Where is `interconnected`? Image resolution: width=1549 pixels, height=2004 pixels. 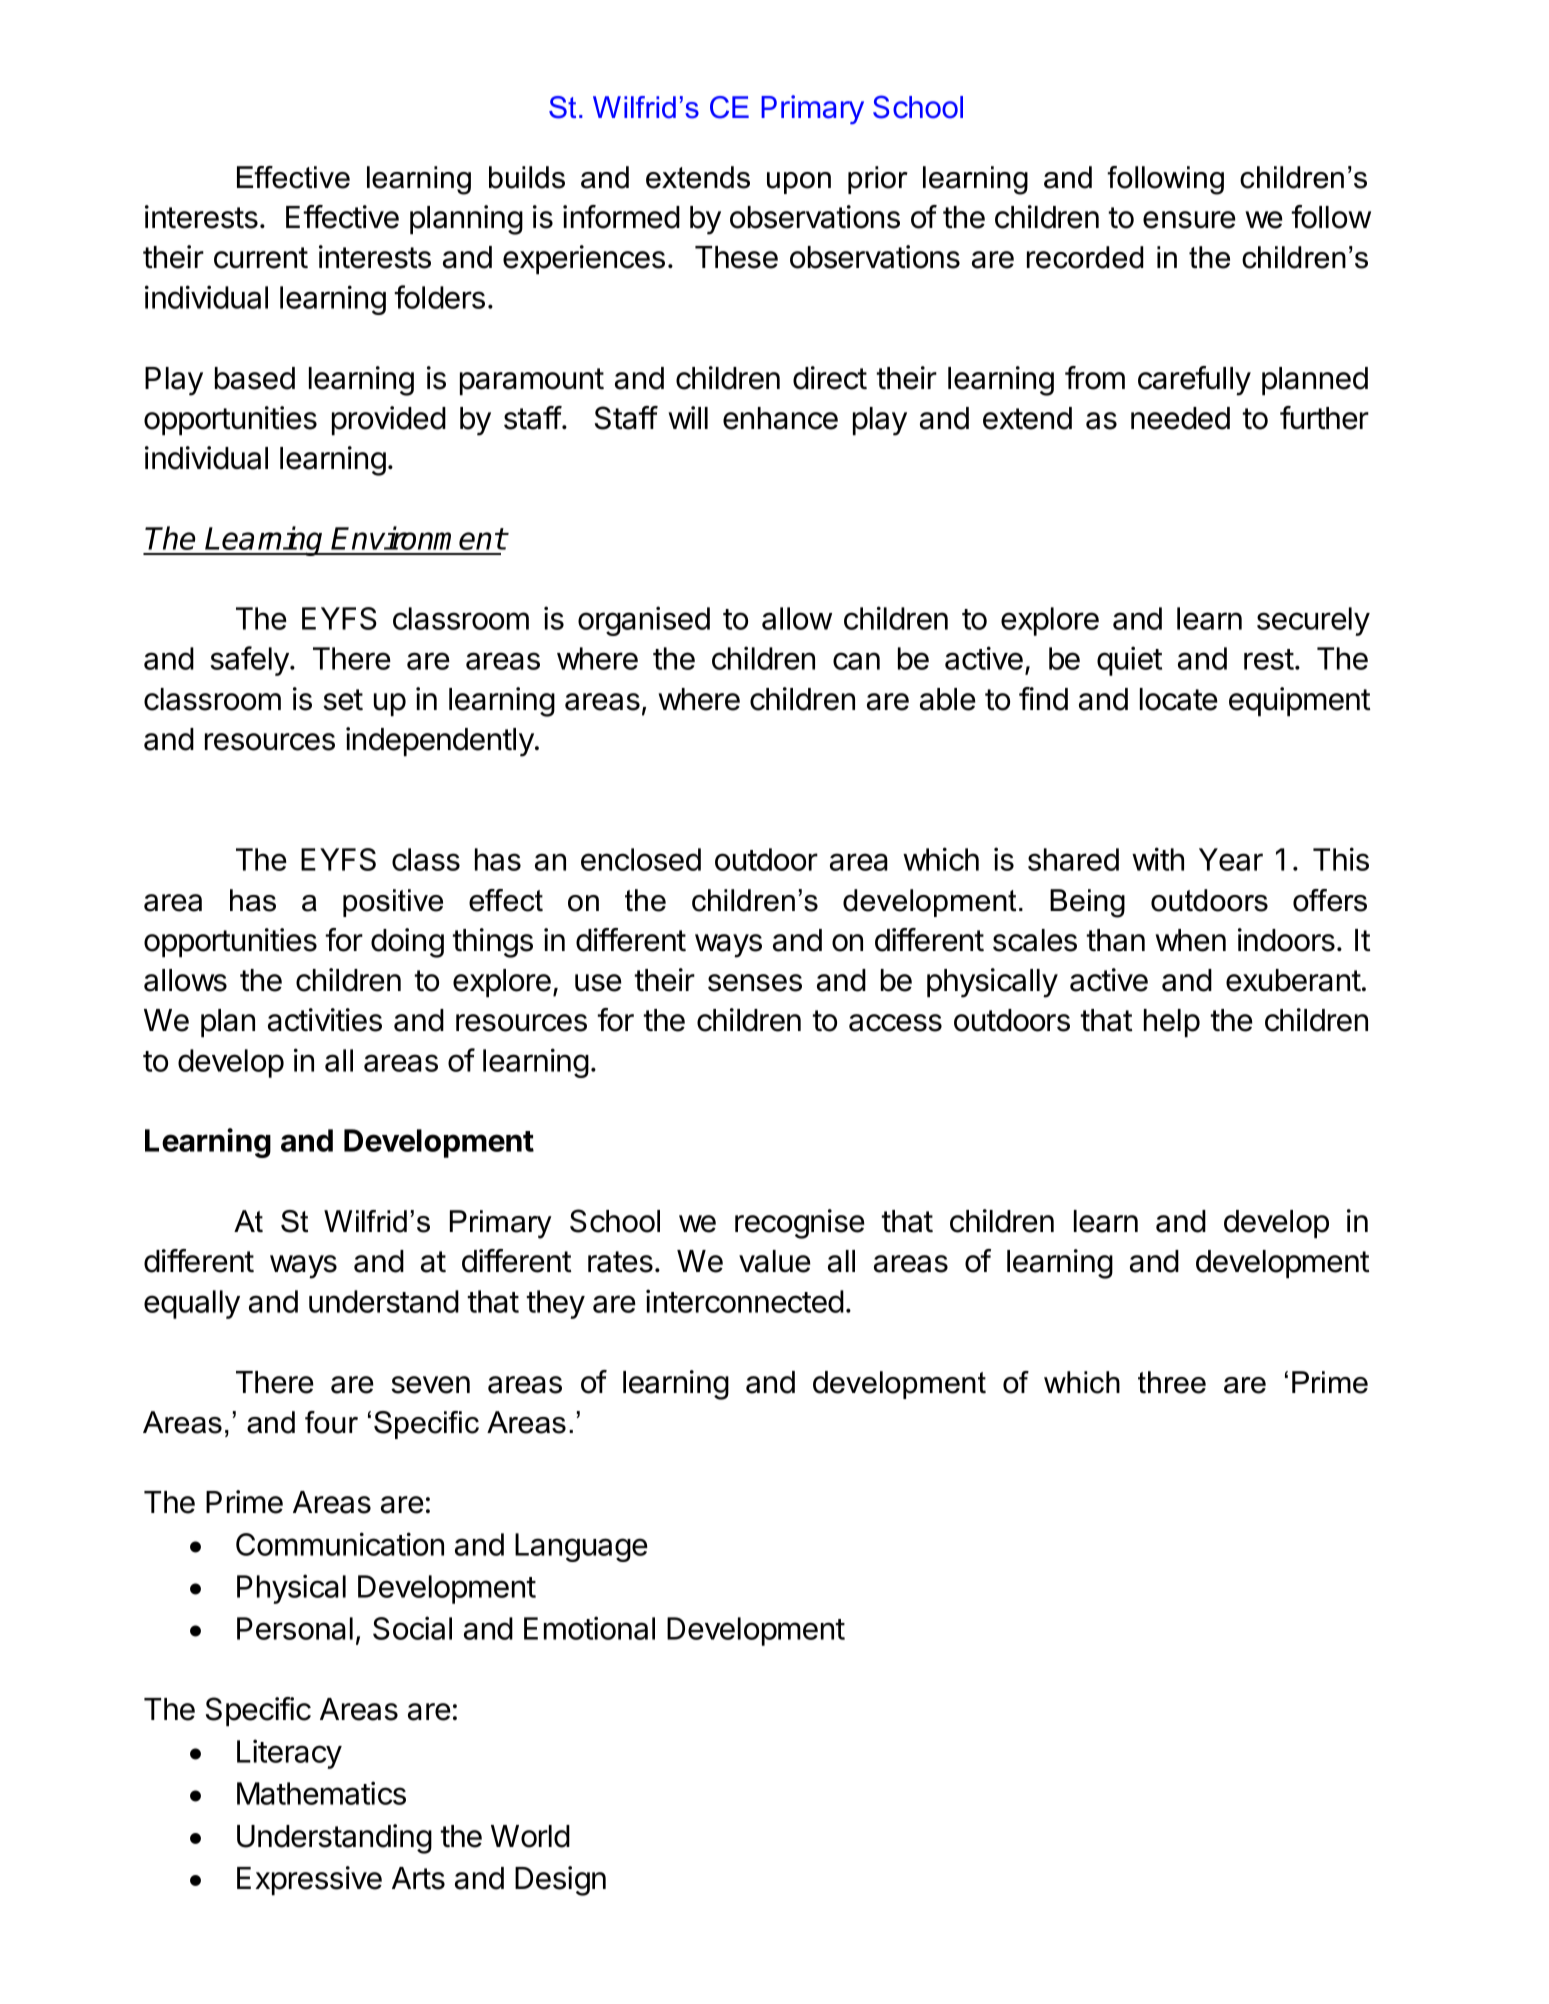 interconnected is located at coordinates (745, 1301).
